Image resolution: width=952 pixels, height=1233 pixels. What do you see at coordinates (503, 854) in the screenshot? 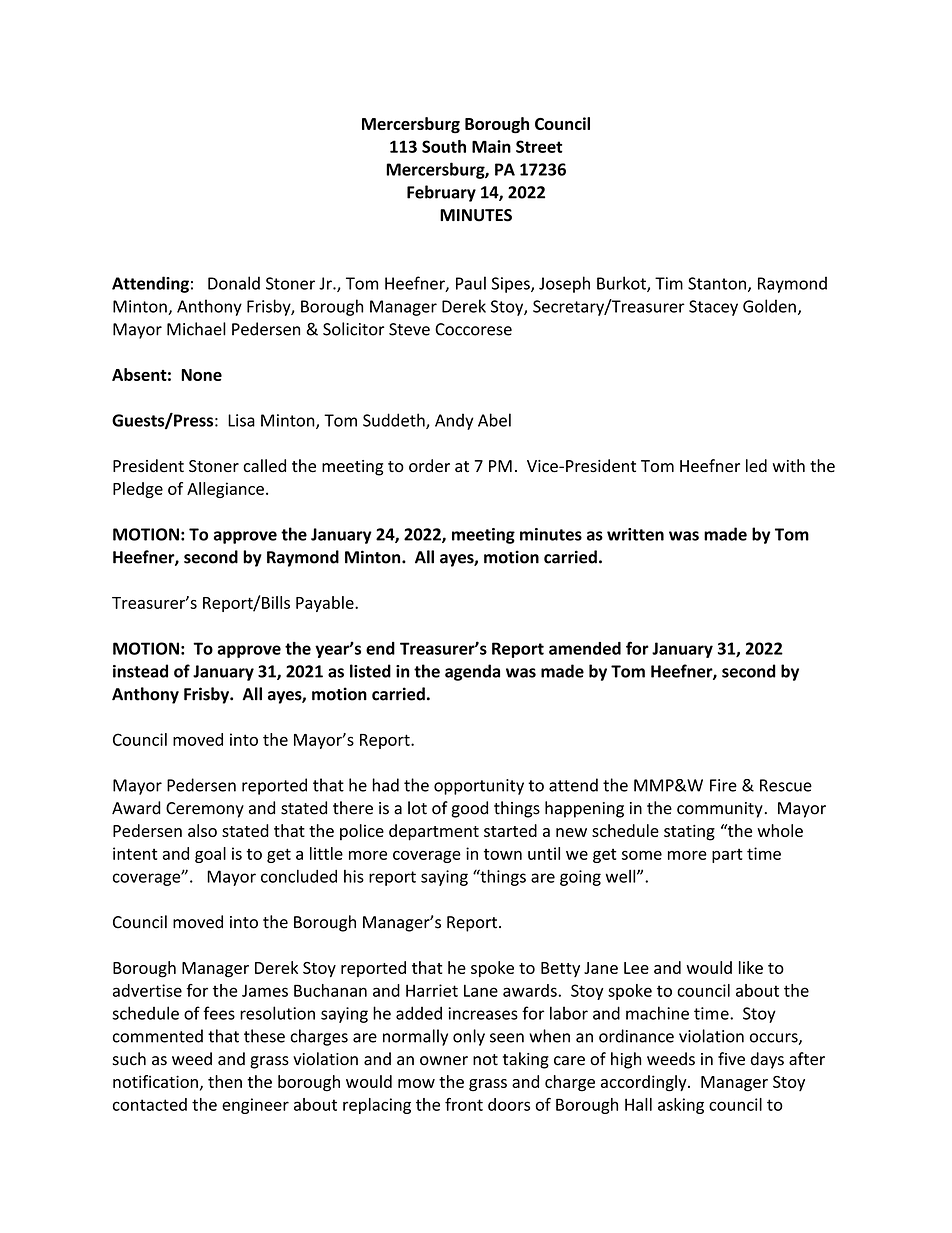
I see `town` at bounding box center [503, 854].
